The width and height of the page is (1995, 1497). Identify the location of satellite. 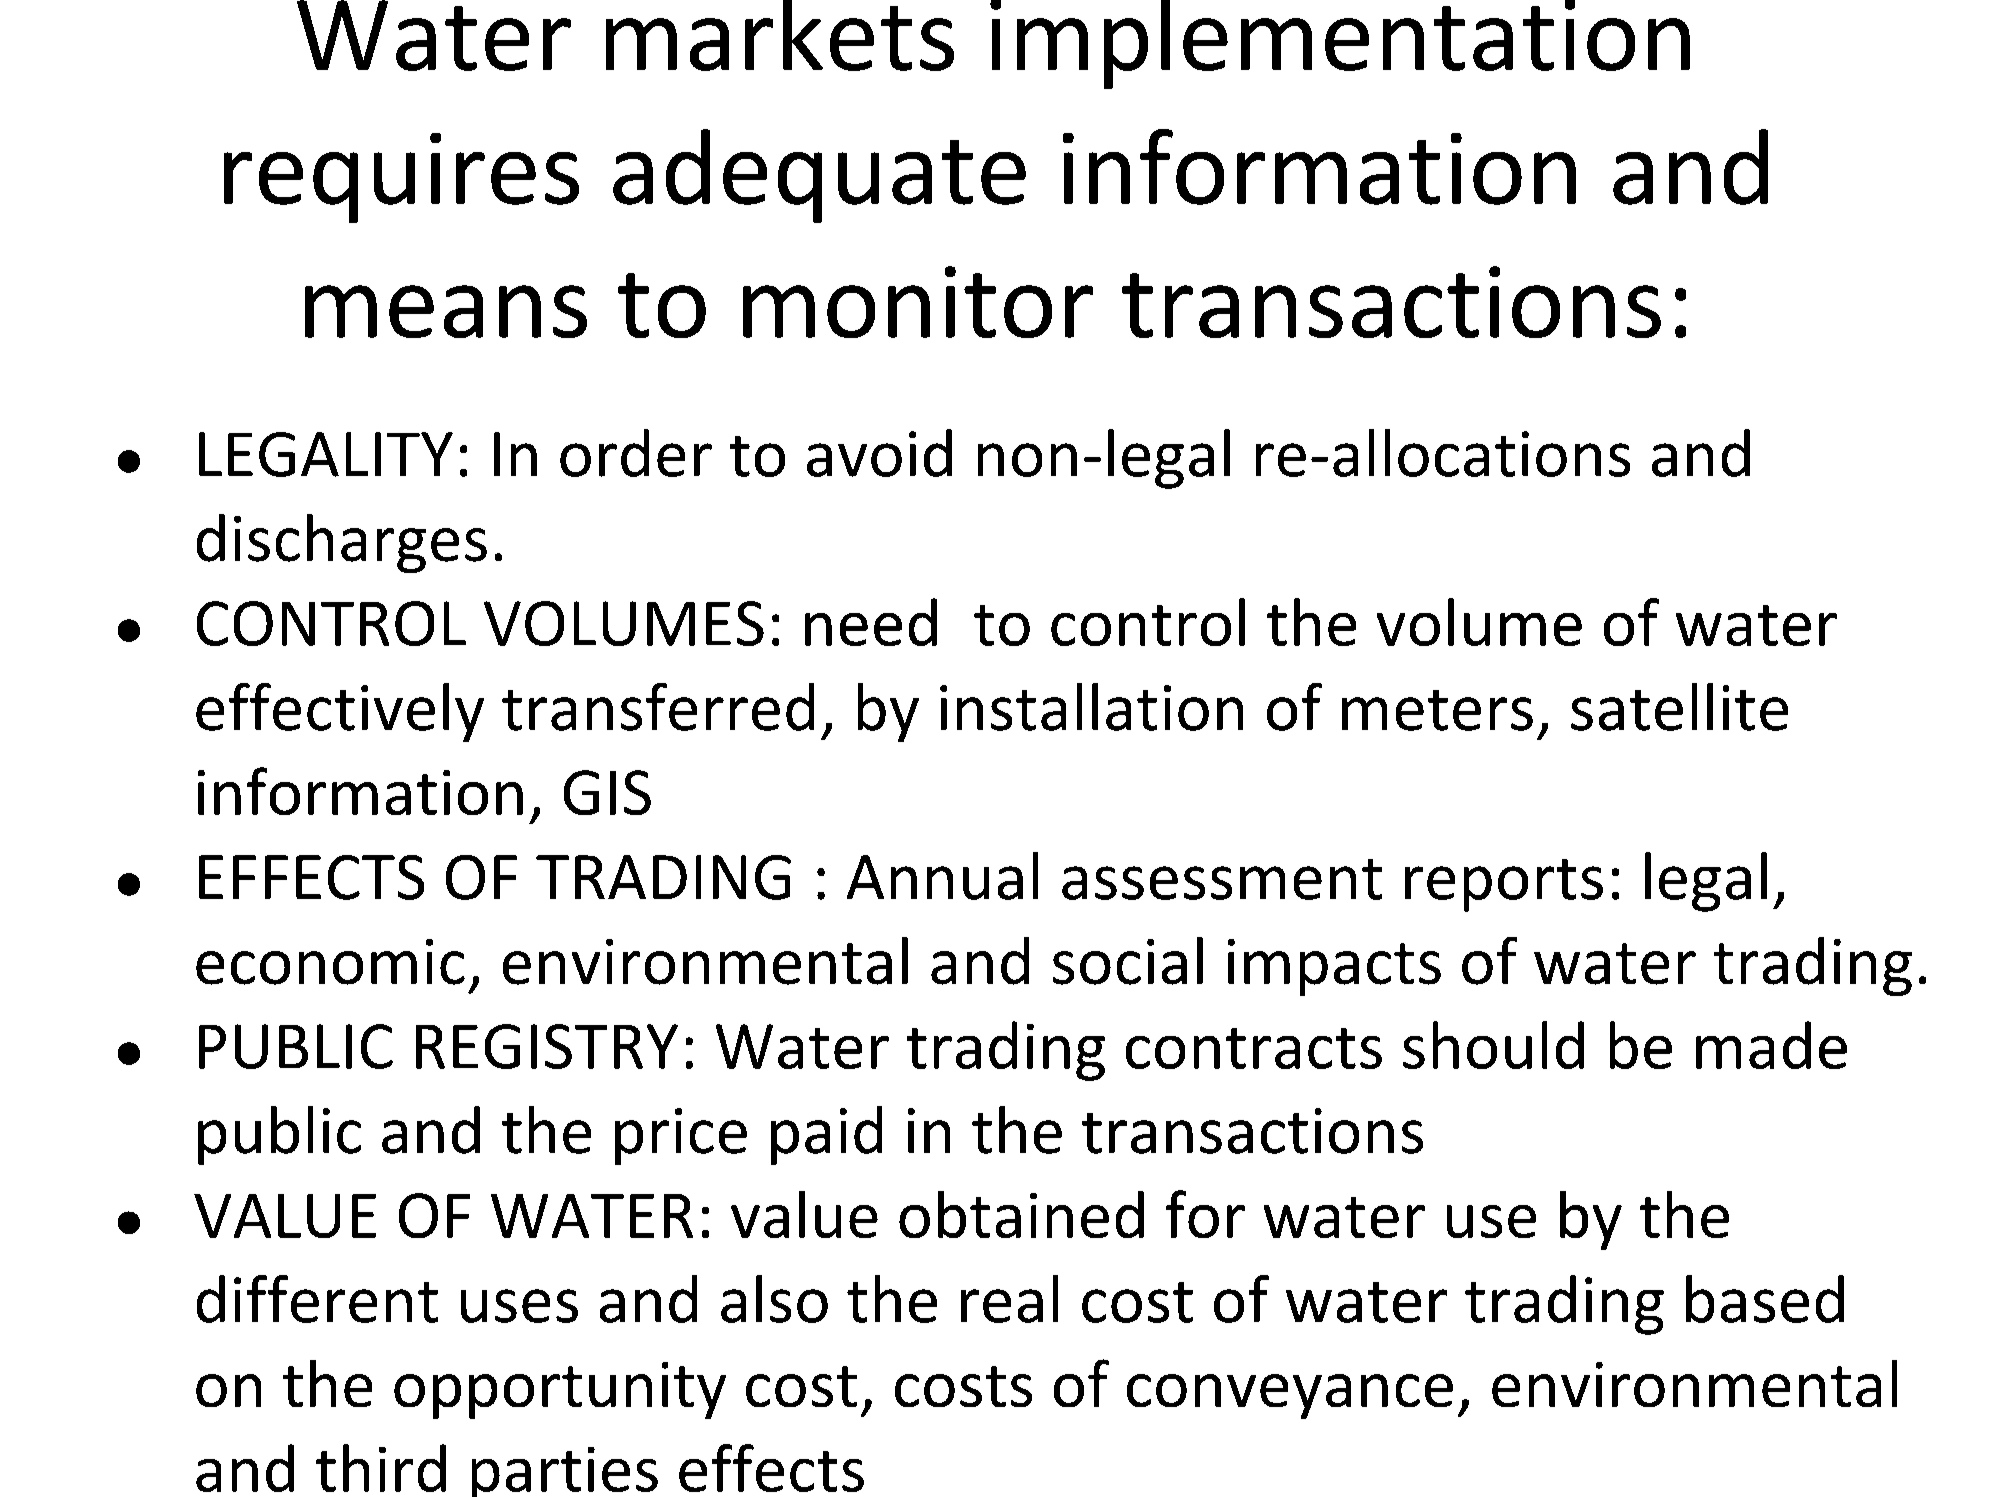
(1679, 707).
